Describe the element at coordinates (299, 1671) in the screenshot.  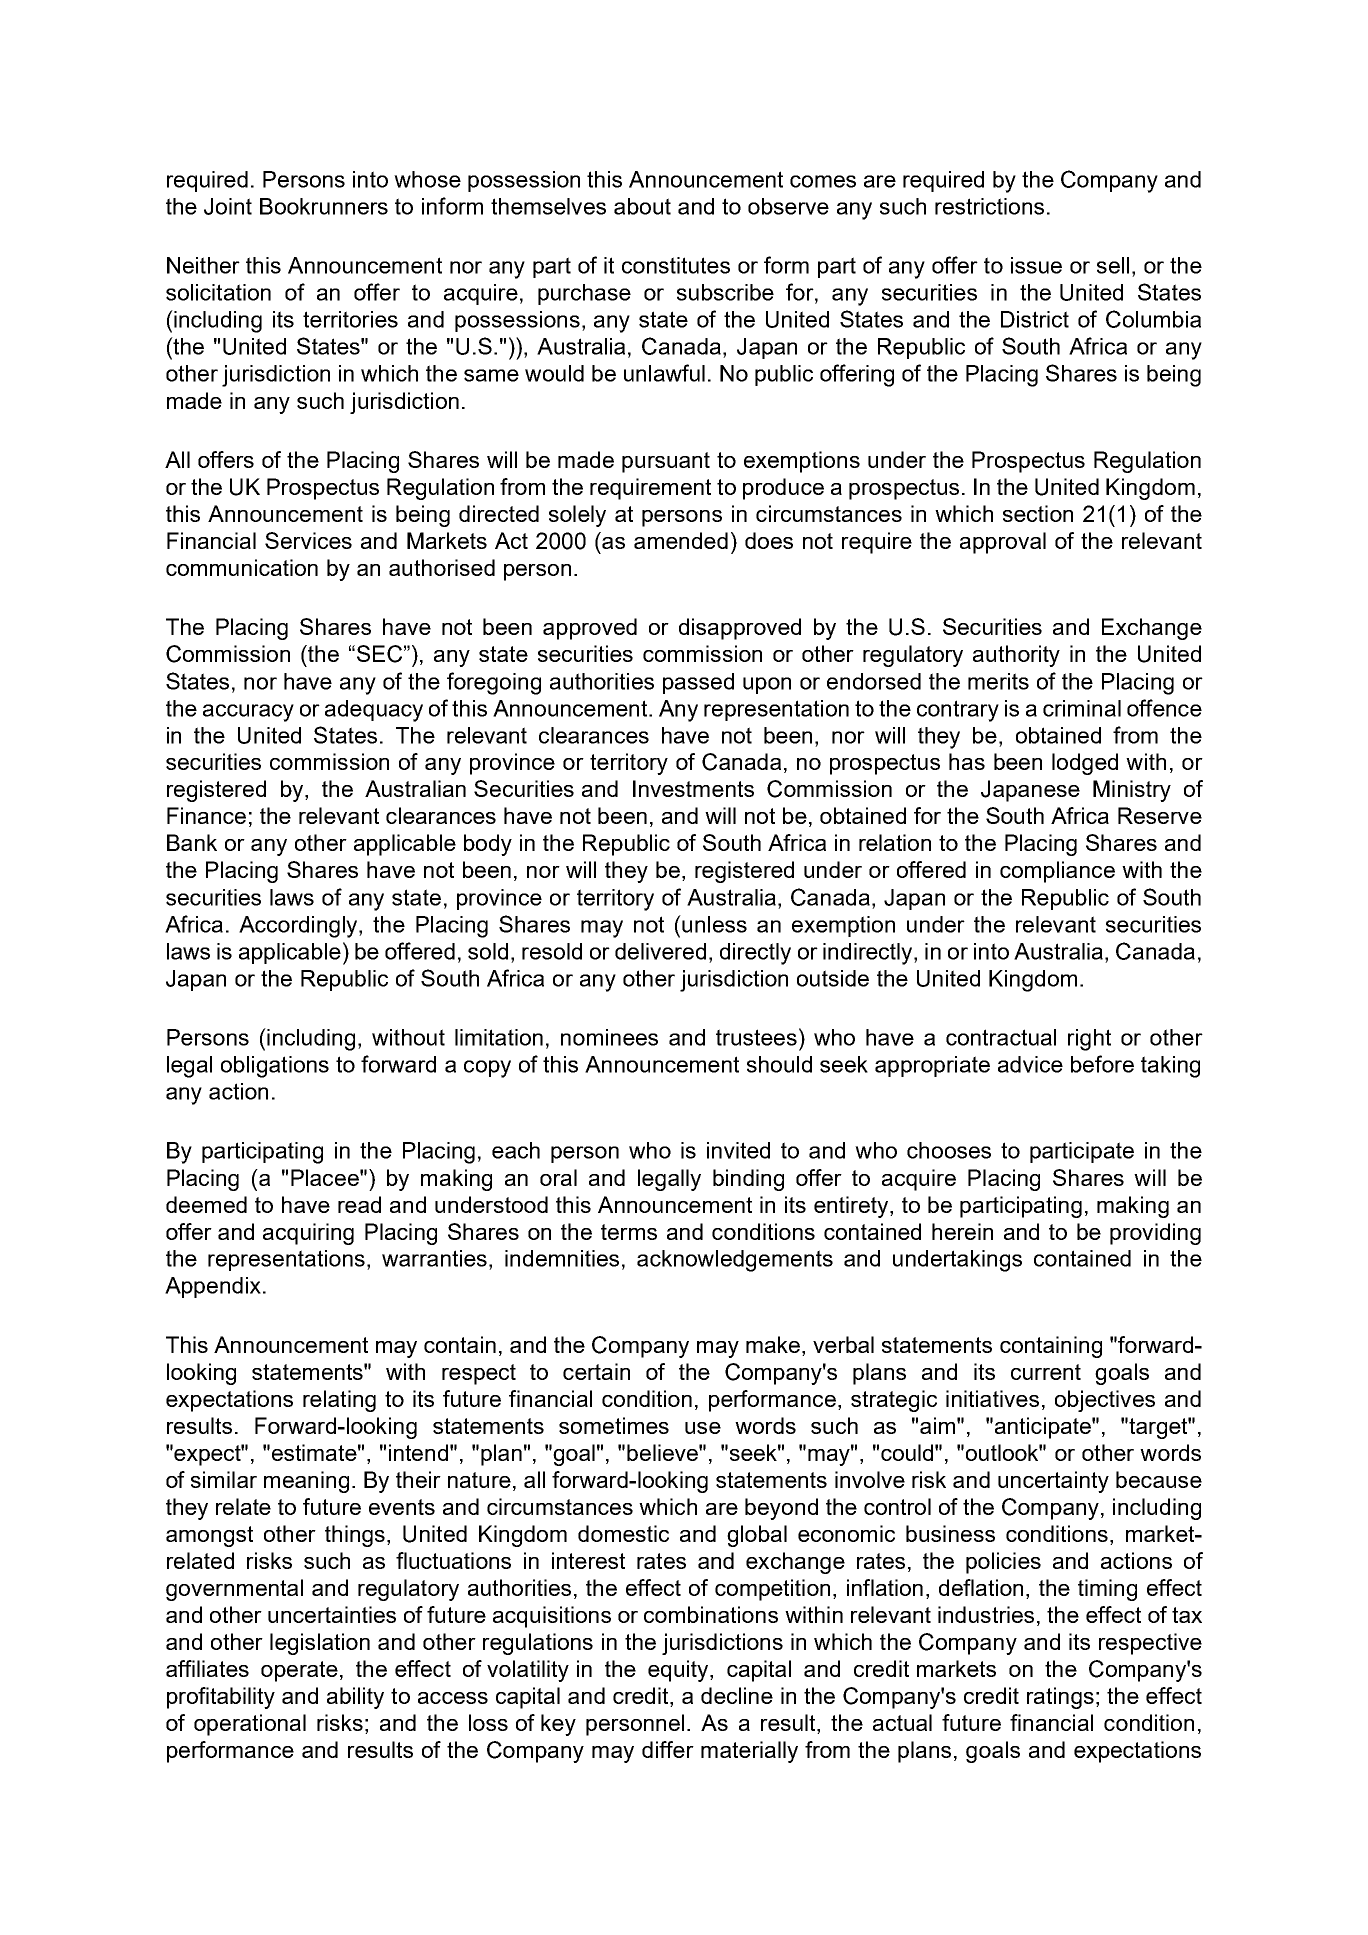
I see `operate` at that location.
